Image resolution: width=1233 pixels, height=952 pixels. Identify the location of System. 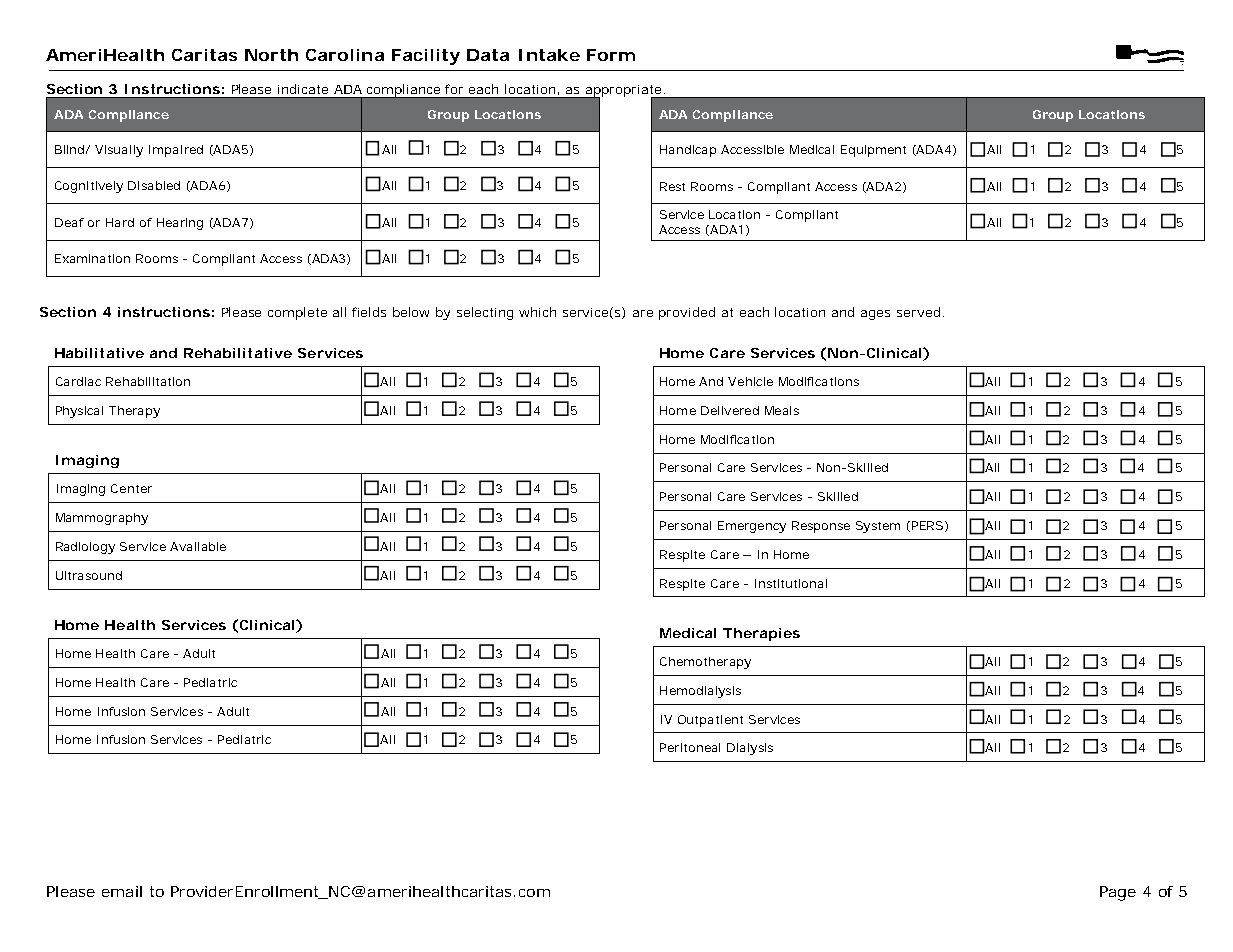
(878, 527).
